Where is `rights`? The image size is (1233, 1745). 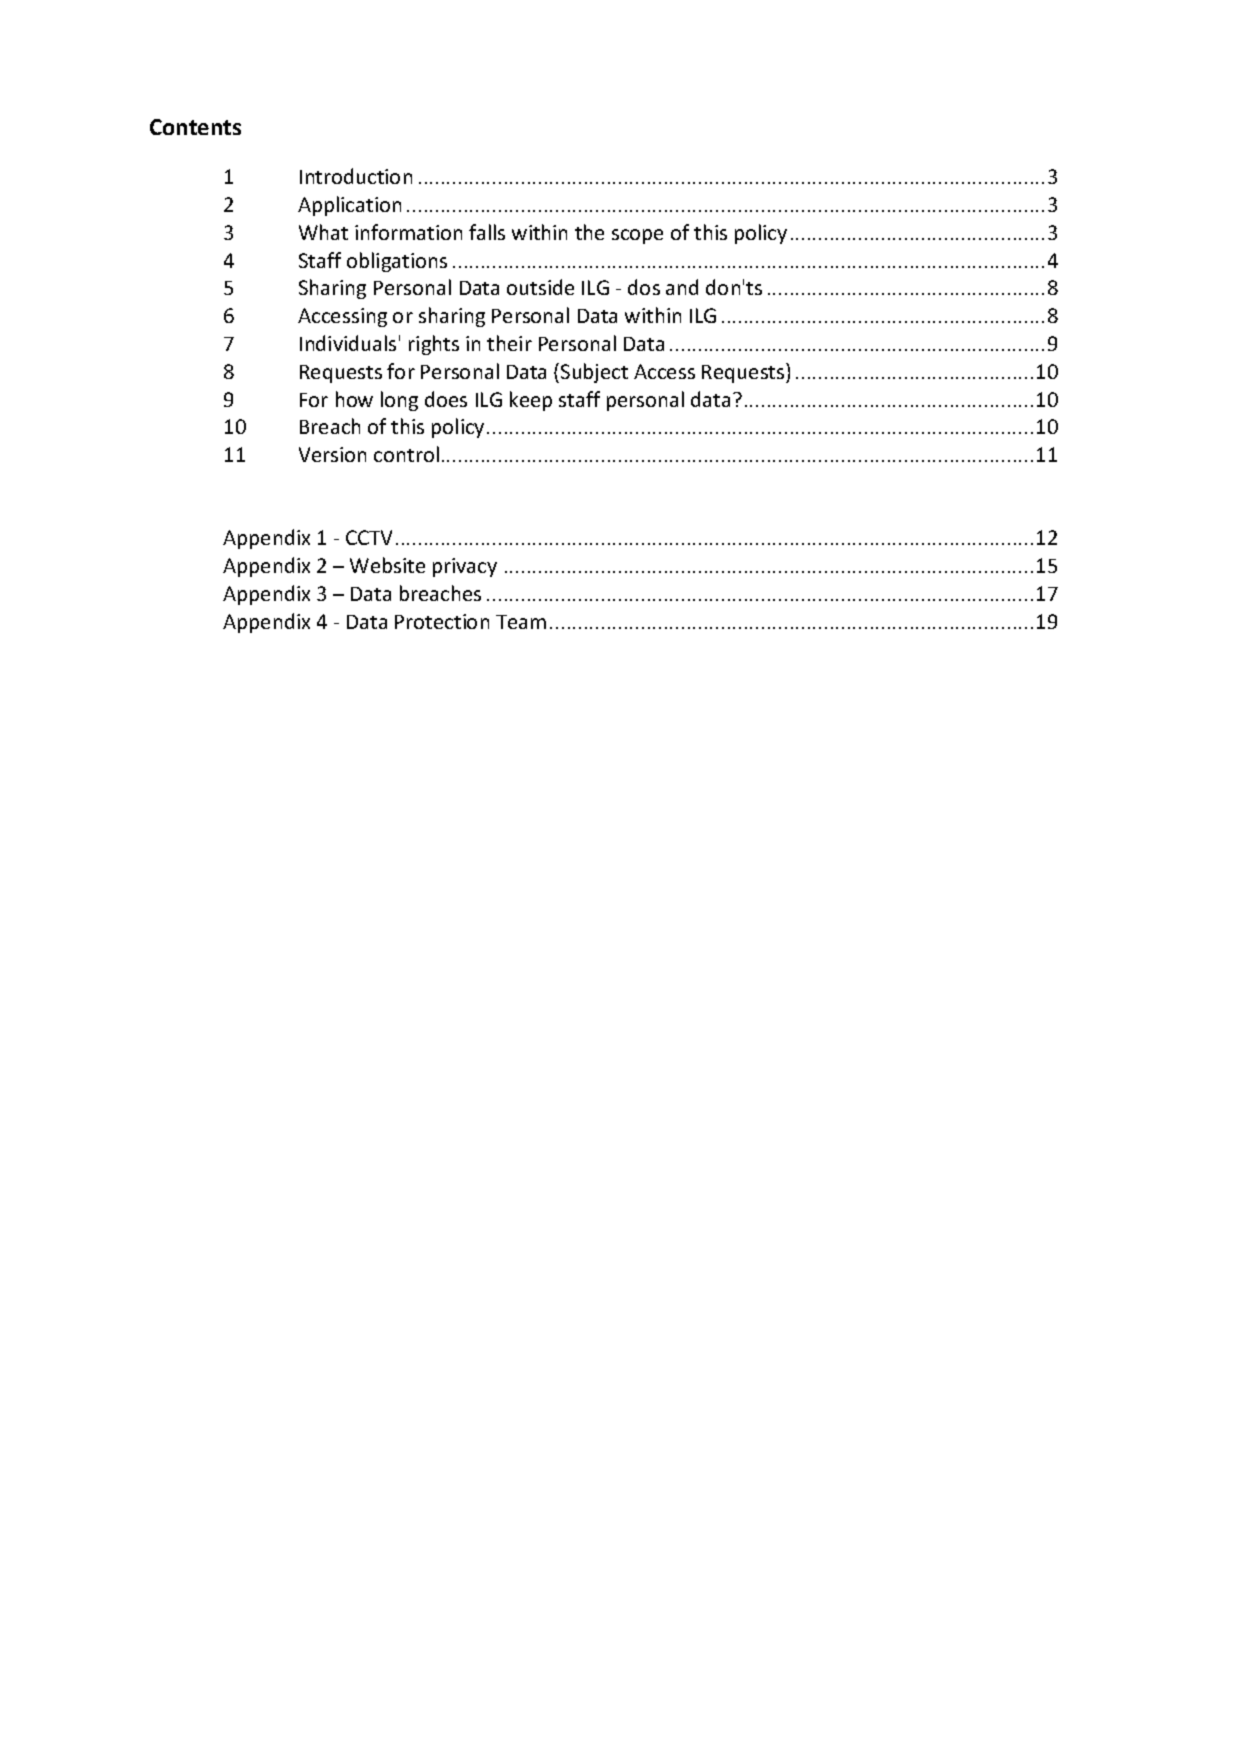
rights is located at coordinates (434, 345).
